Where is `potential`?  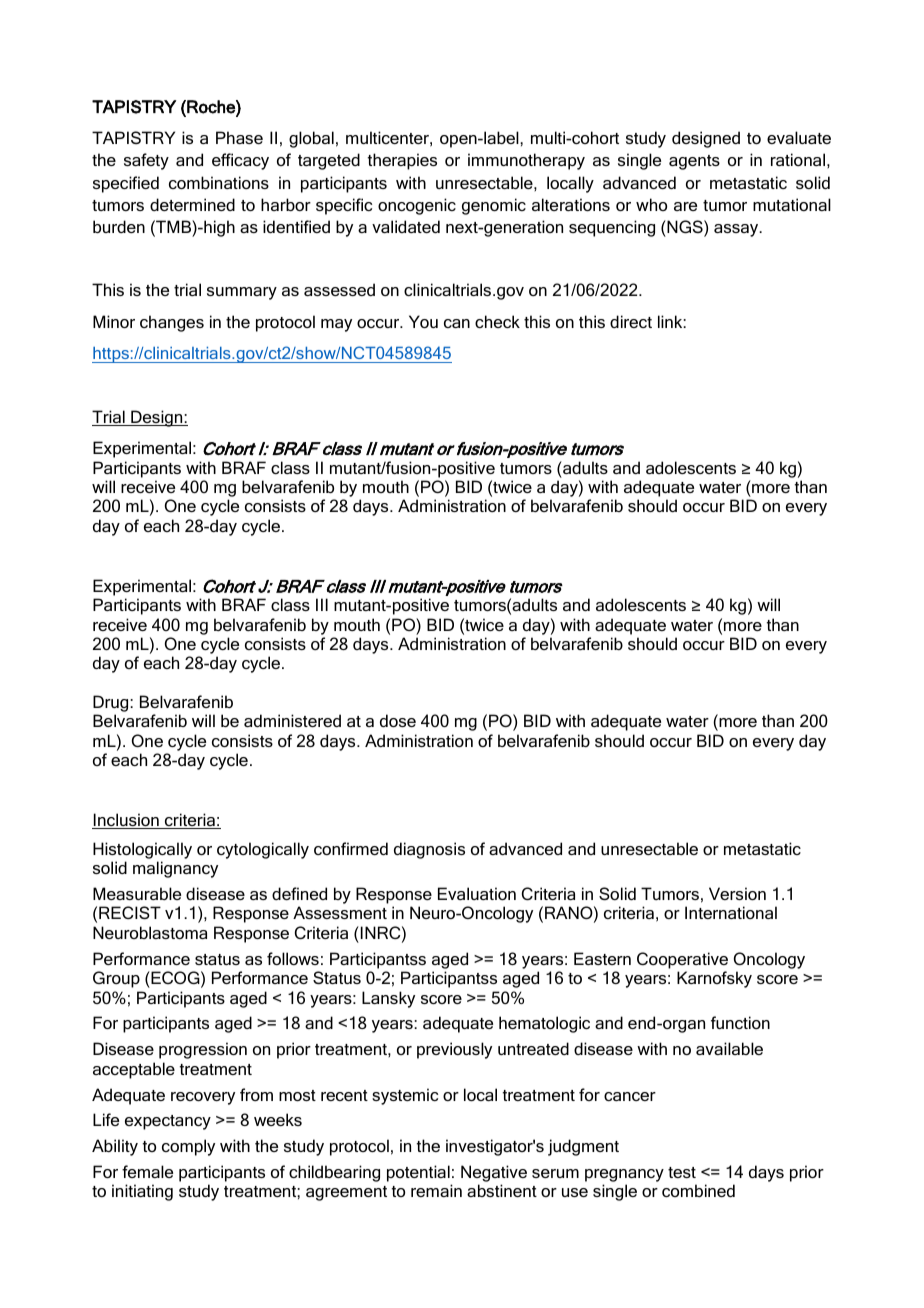 potential is located at coordinates (418, 1173).
